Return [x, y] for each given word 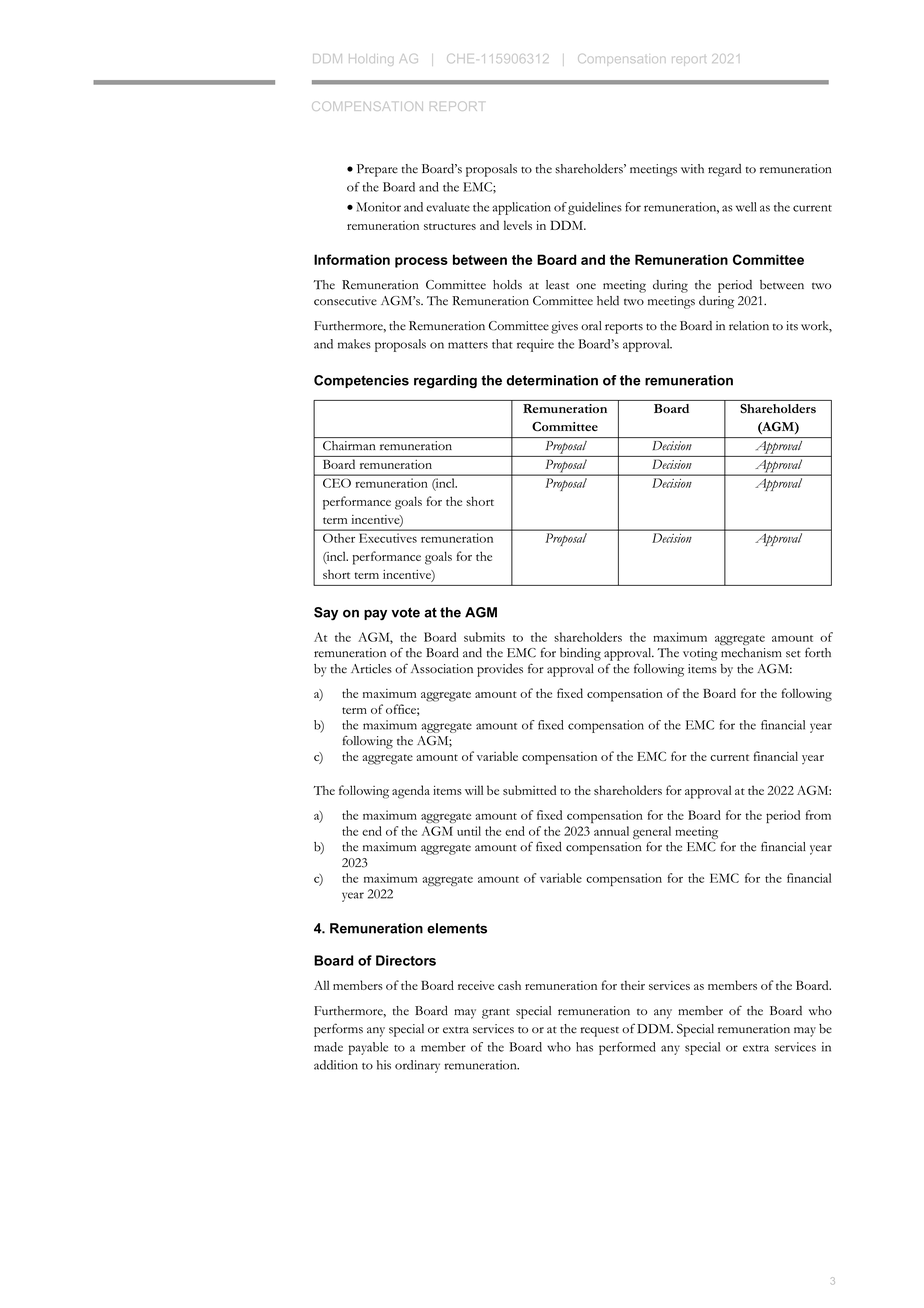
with [692, 168]
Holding [371, 58]
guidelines [595, 208]
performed [627, 1048]
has [584, 1047]
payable [368, 1048]
